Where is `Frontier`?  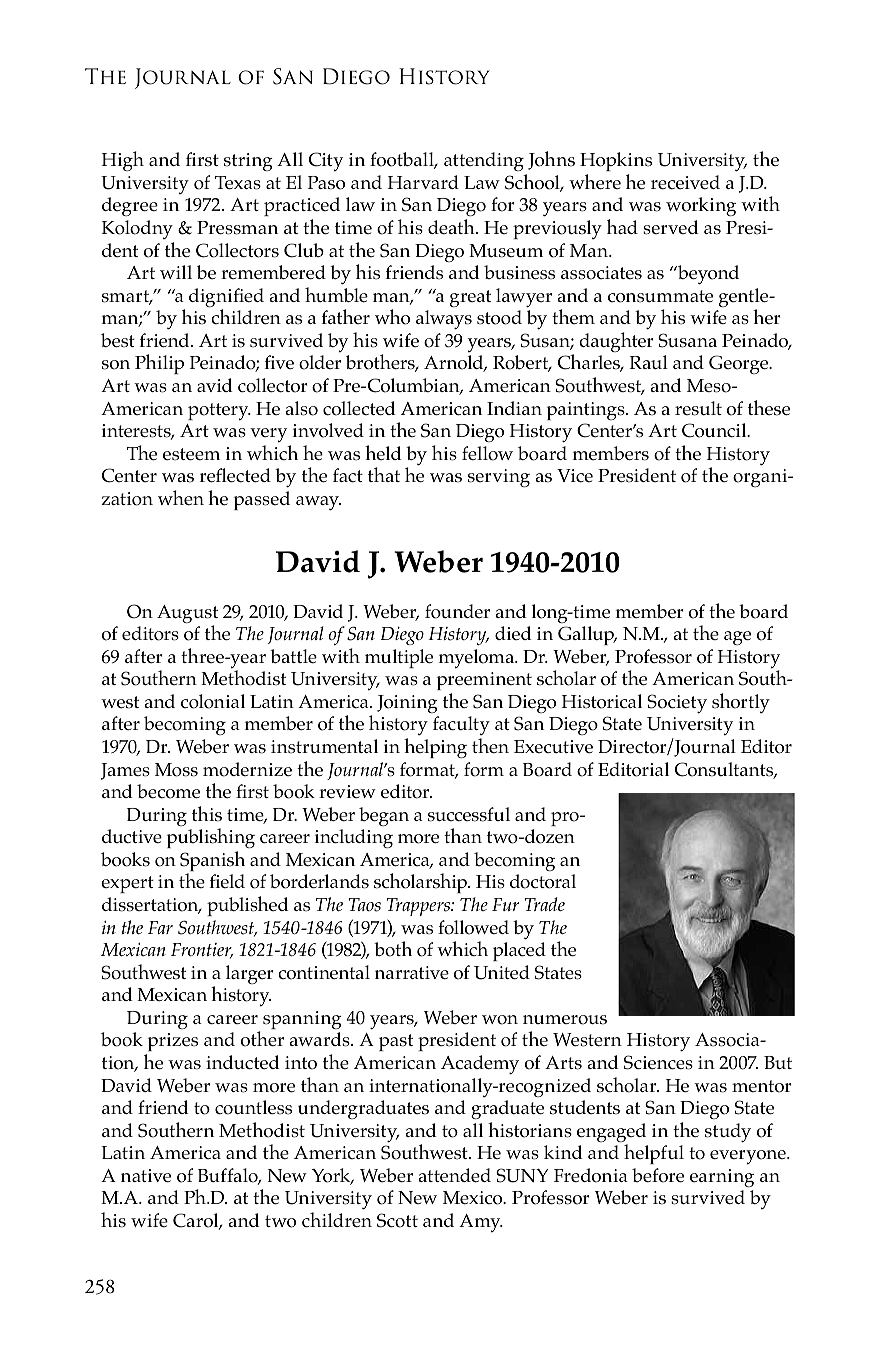
Frontier is located at coordinates (202, 951).
